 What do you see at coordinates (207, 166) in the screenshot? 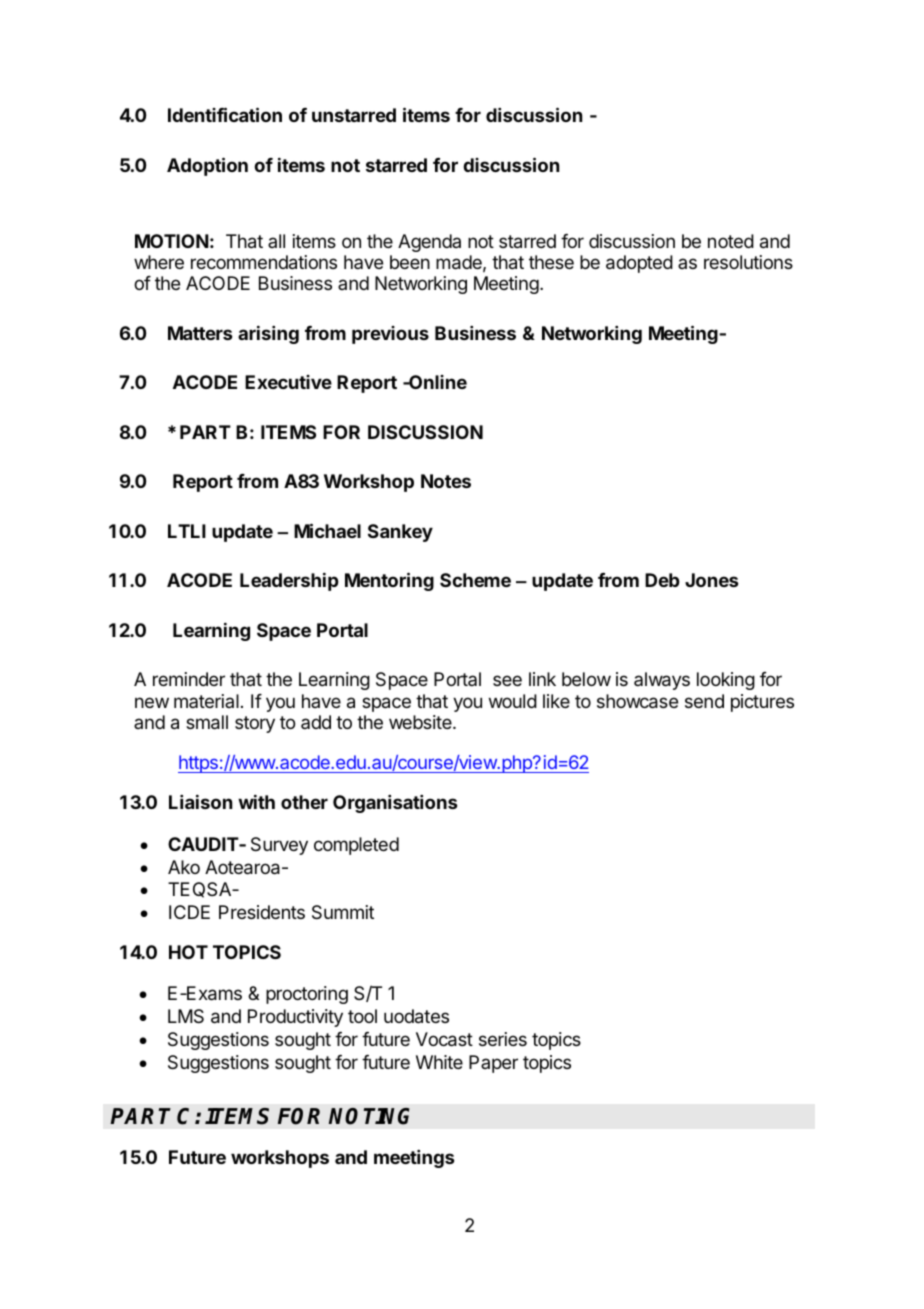
I see `Adoption` at bounding box center [207, 166].
